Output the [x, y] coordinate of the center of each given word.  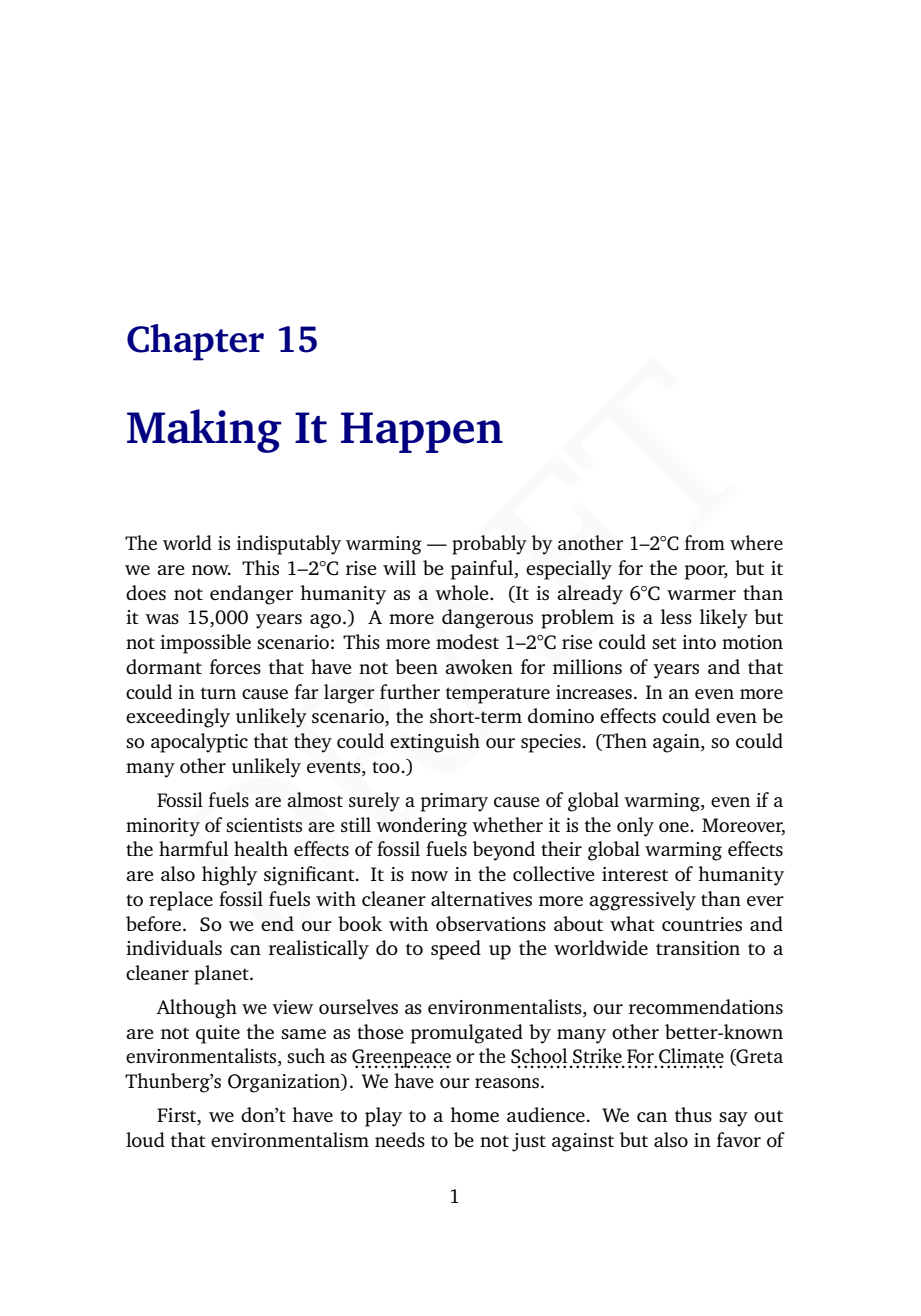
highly [229, 876]
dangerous [487, 619]
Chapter [195, 342]
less [676, 616]
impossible [205, 644]
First [178, 1116]
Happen [422, 432]
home [474, 1114]
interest [635, 874]
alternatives [481, 898]
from [705, 542]
